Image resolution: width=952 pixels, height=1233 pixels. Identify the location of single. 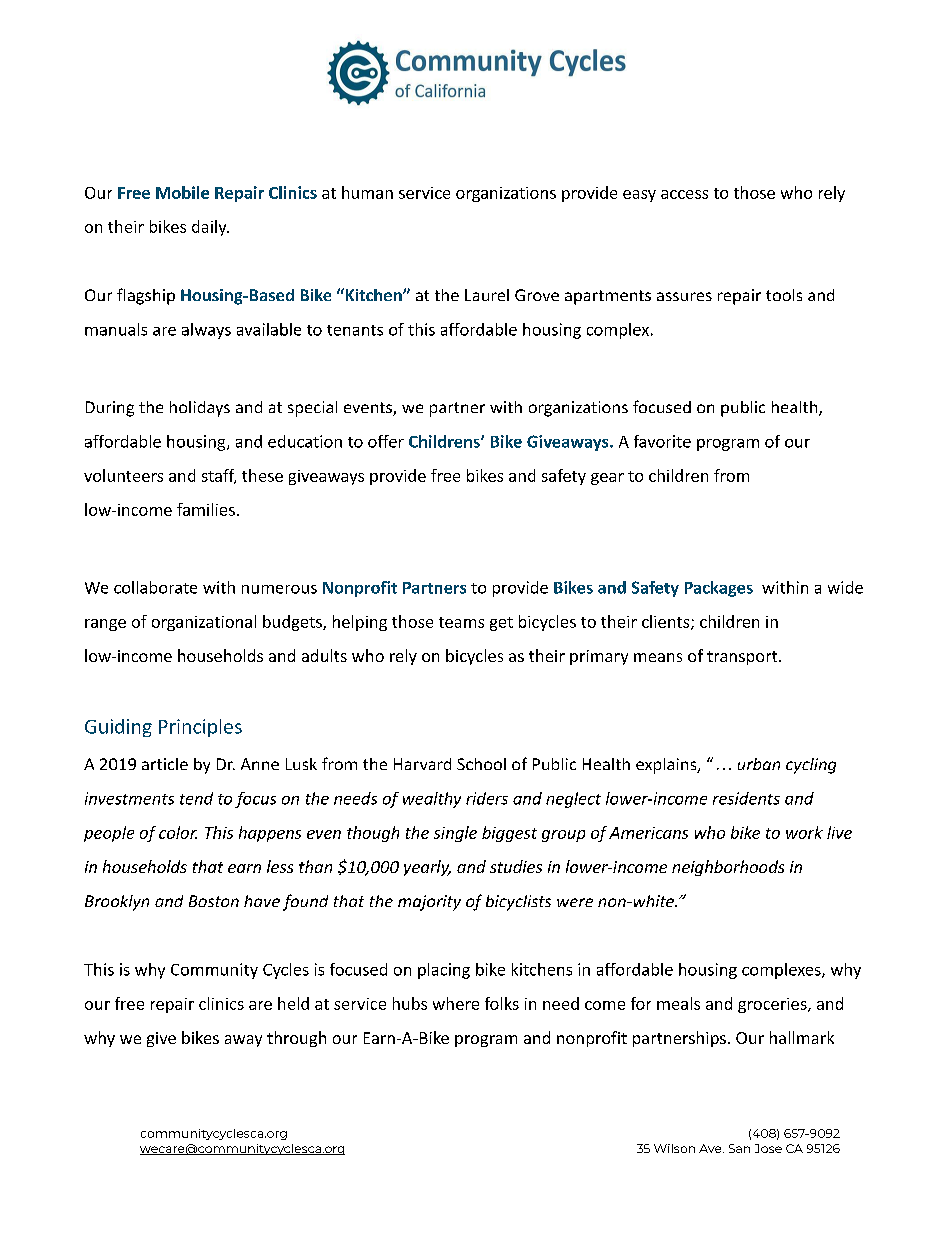
(455, 834).
